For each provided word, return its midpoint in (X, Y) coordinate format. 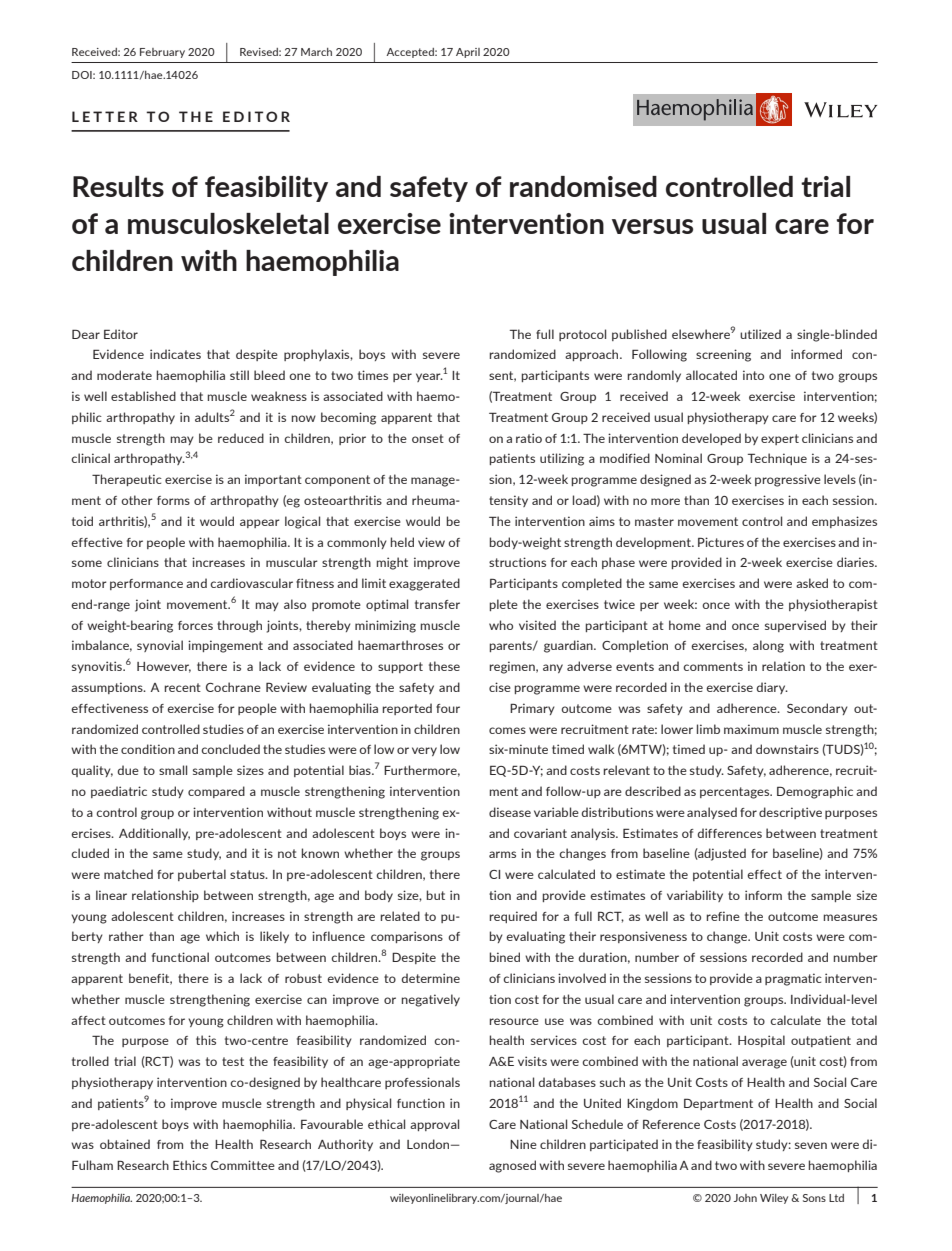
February (162, 53)
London (429, 1144)
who (501, 625)
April (468, 53)
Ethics (190, 1165)
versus (652, 226)
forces (195, 625)
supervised (795, 626)
